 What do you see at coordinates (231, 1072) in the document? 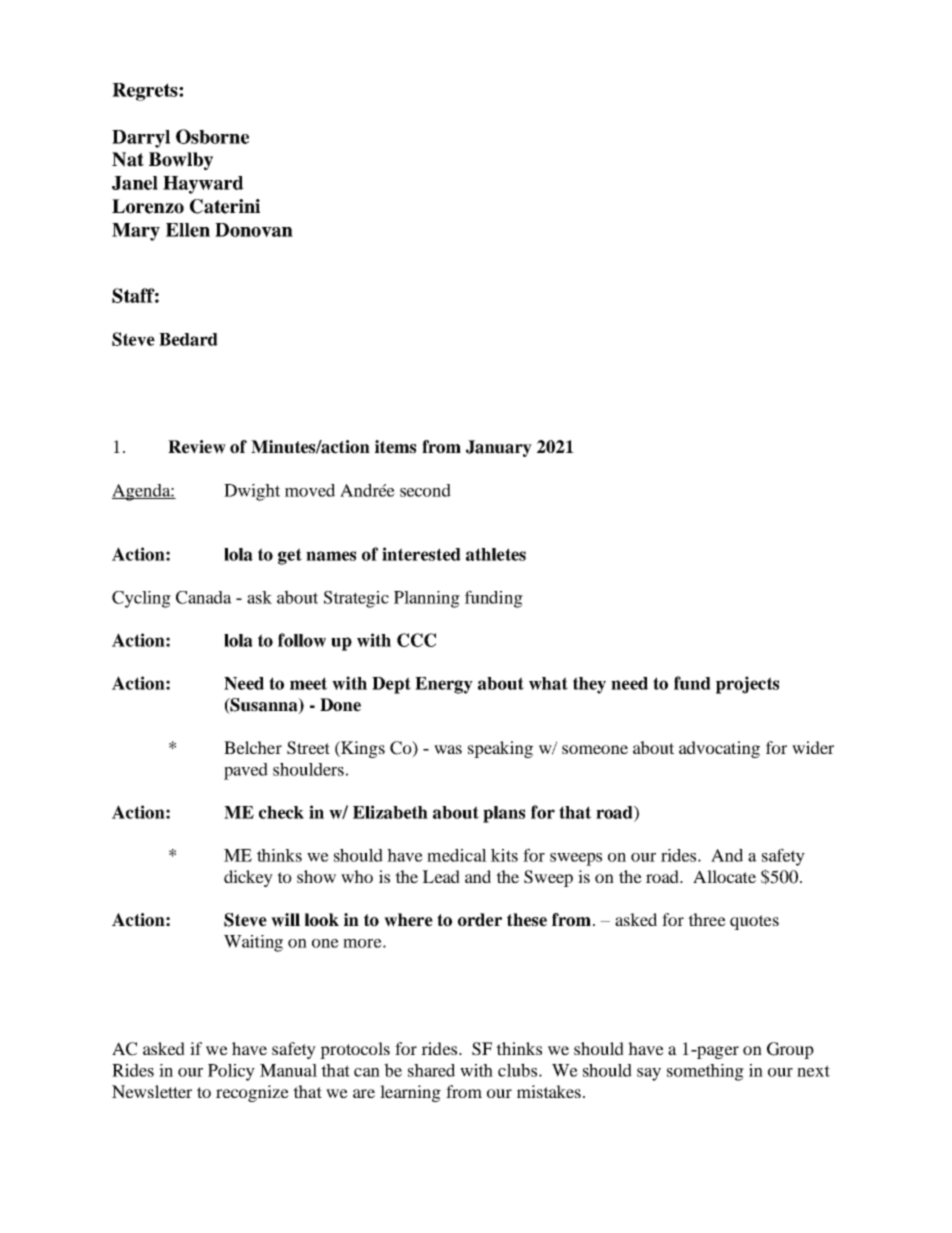
I see `Policy` at bounding box center [231, 1072].
